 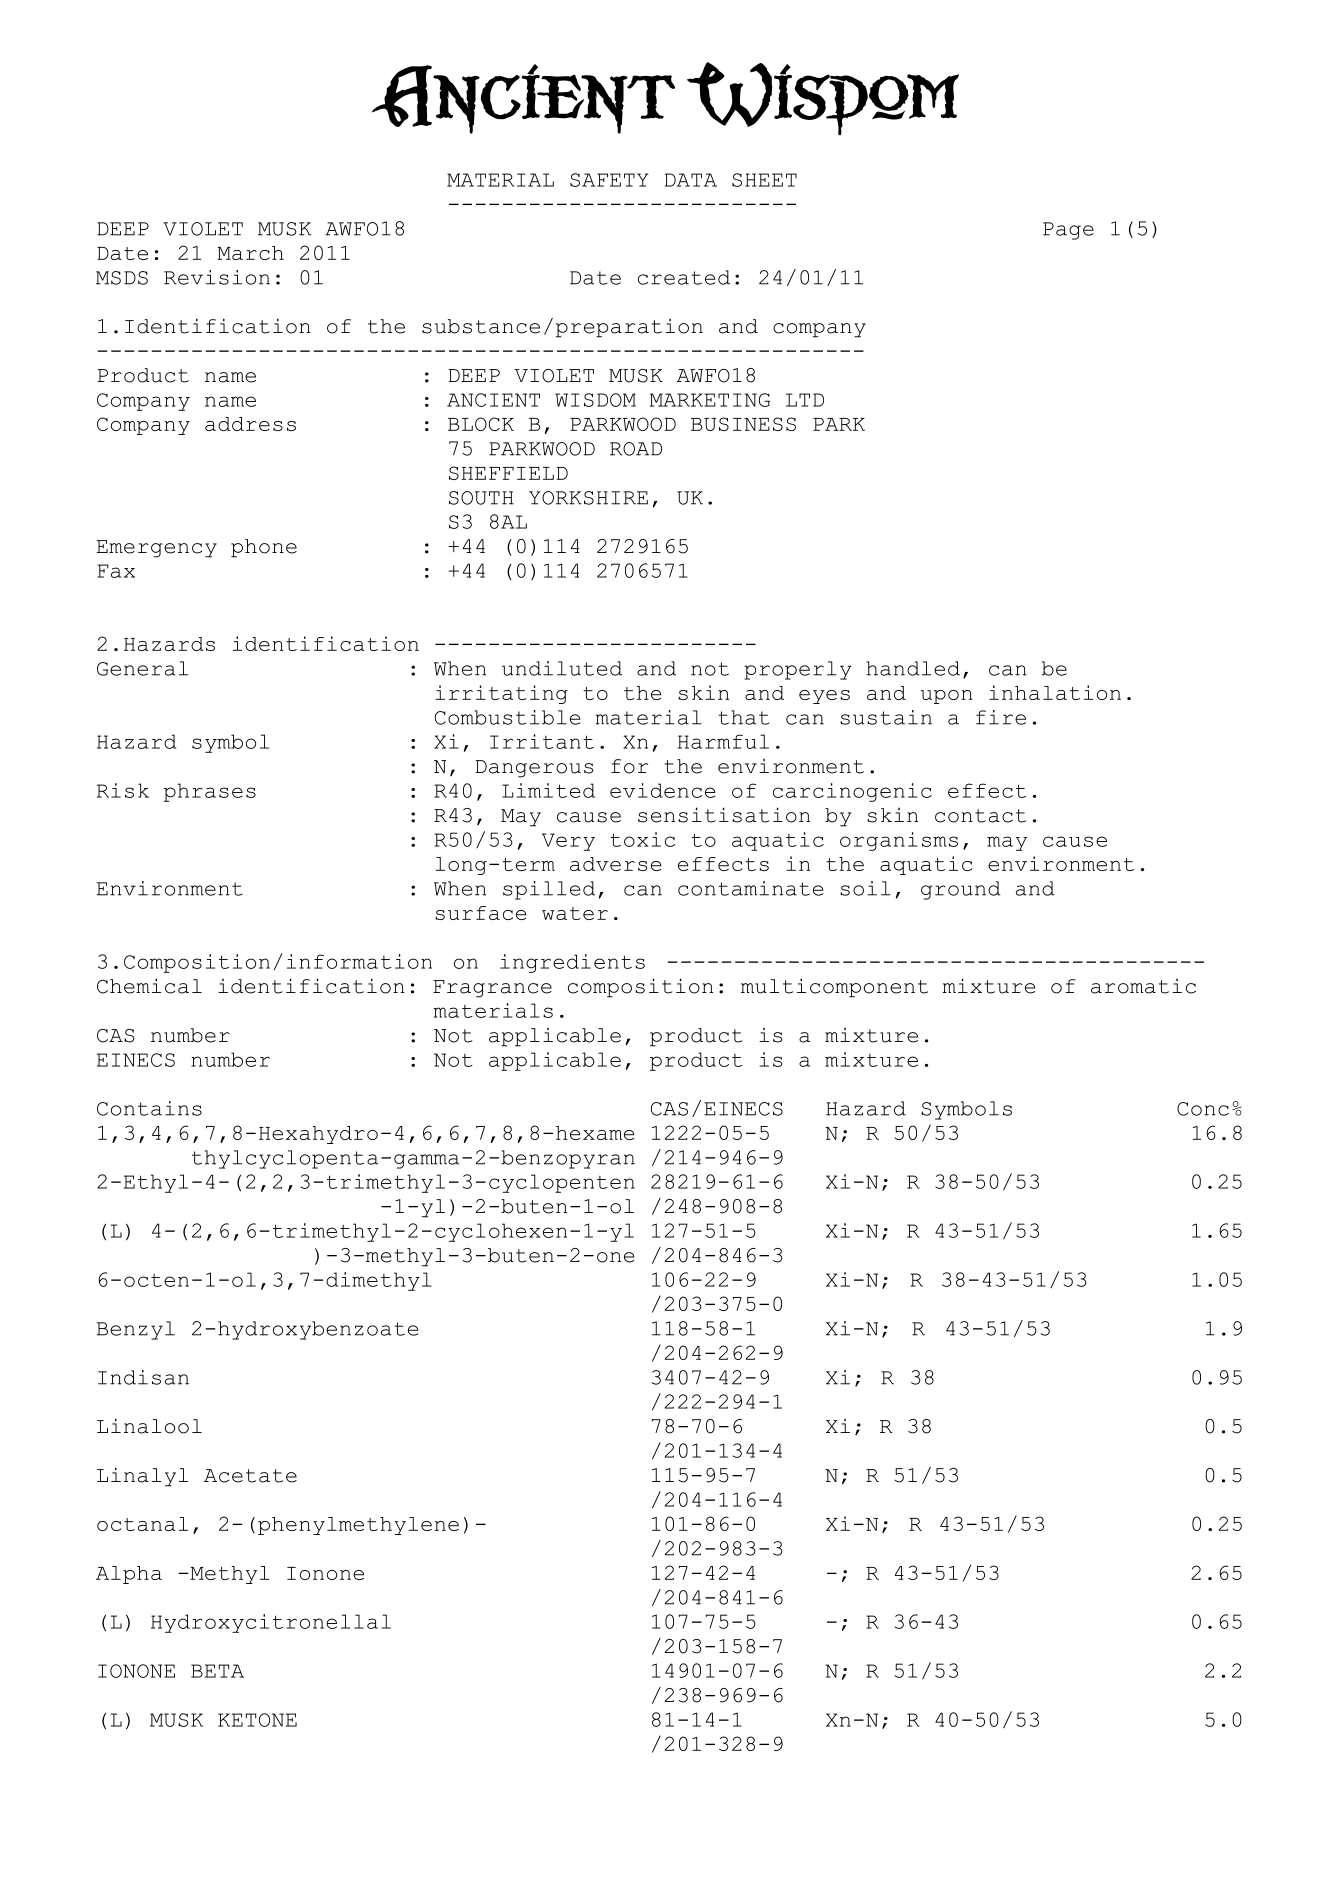 What do you see at coordinates (691, 180) in the screenshot?
I see `DATA` at bounding box center [691, 180].
